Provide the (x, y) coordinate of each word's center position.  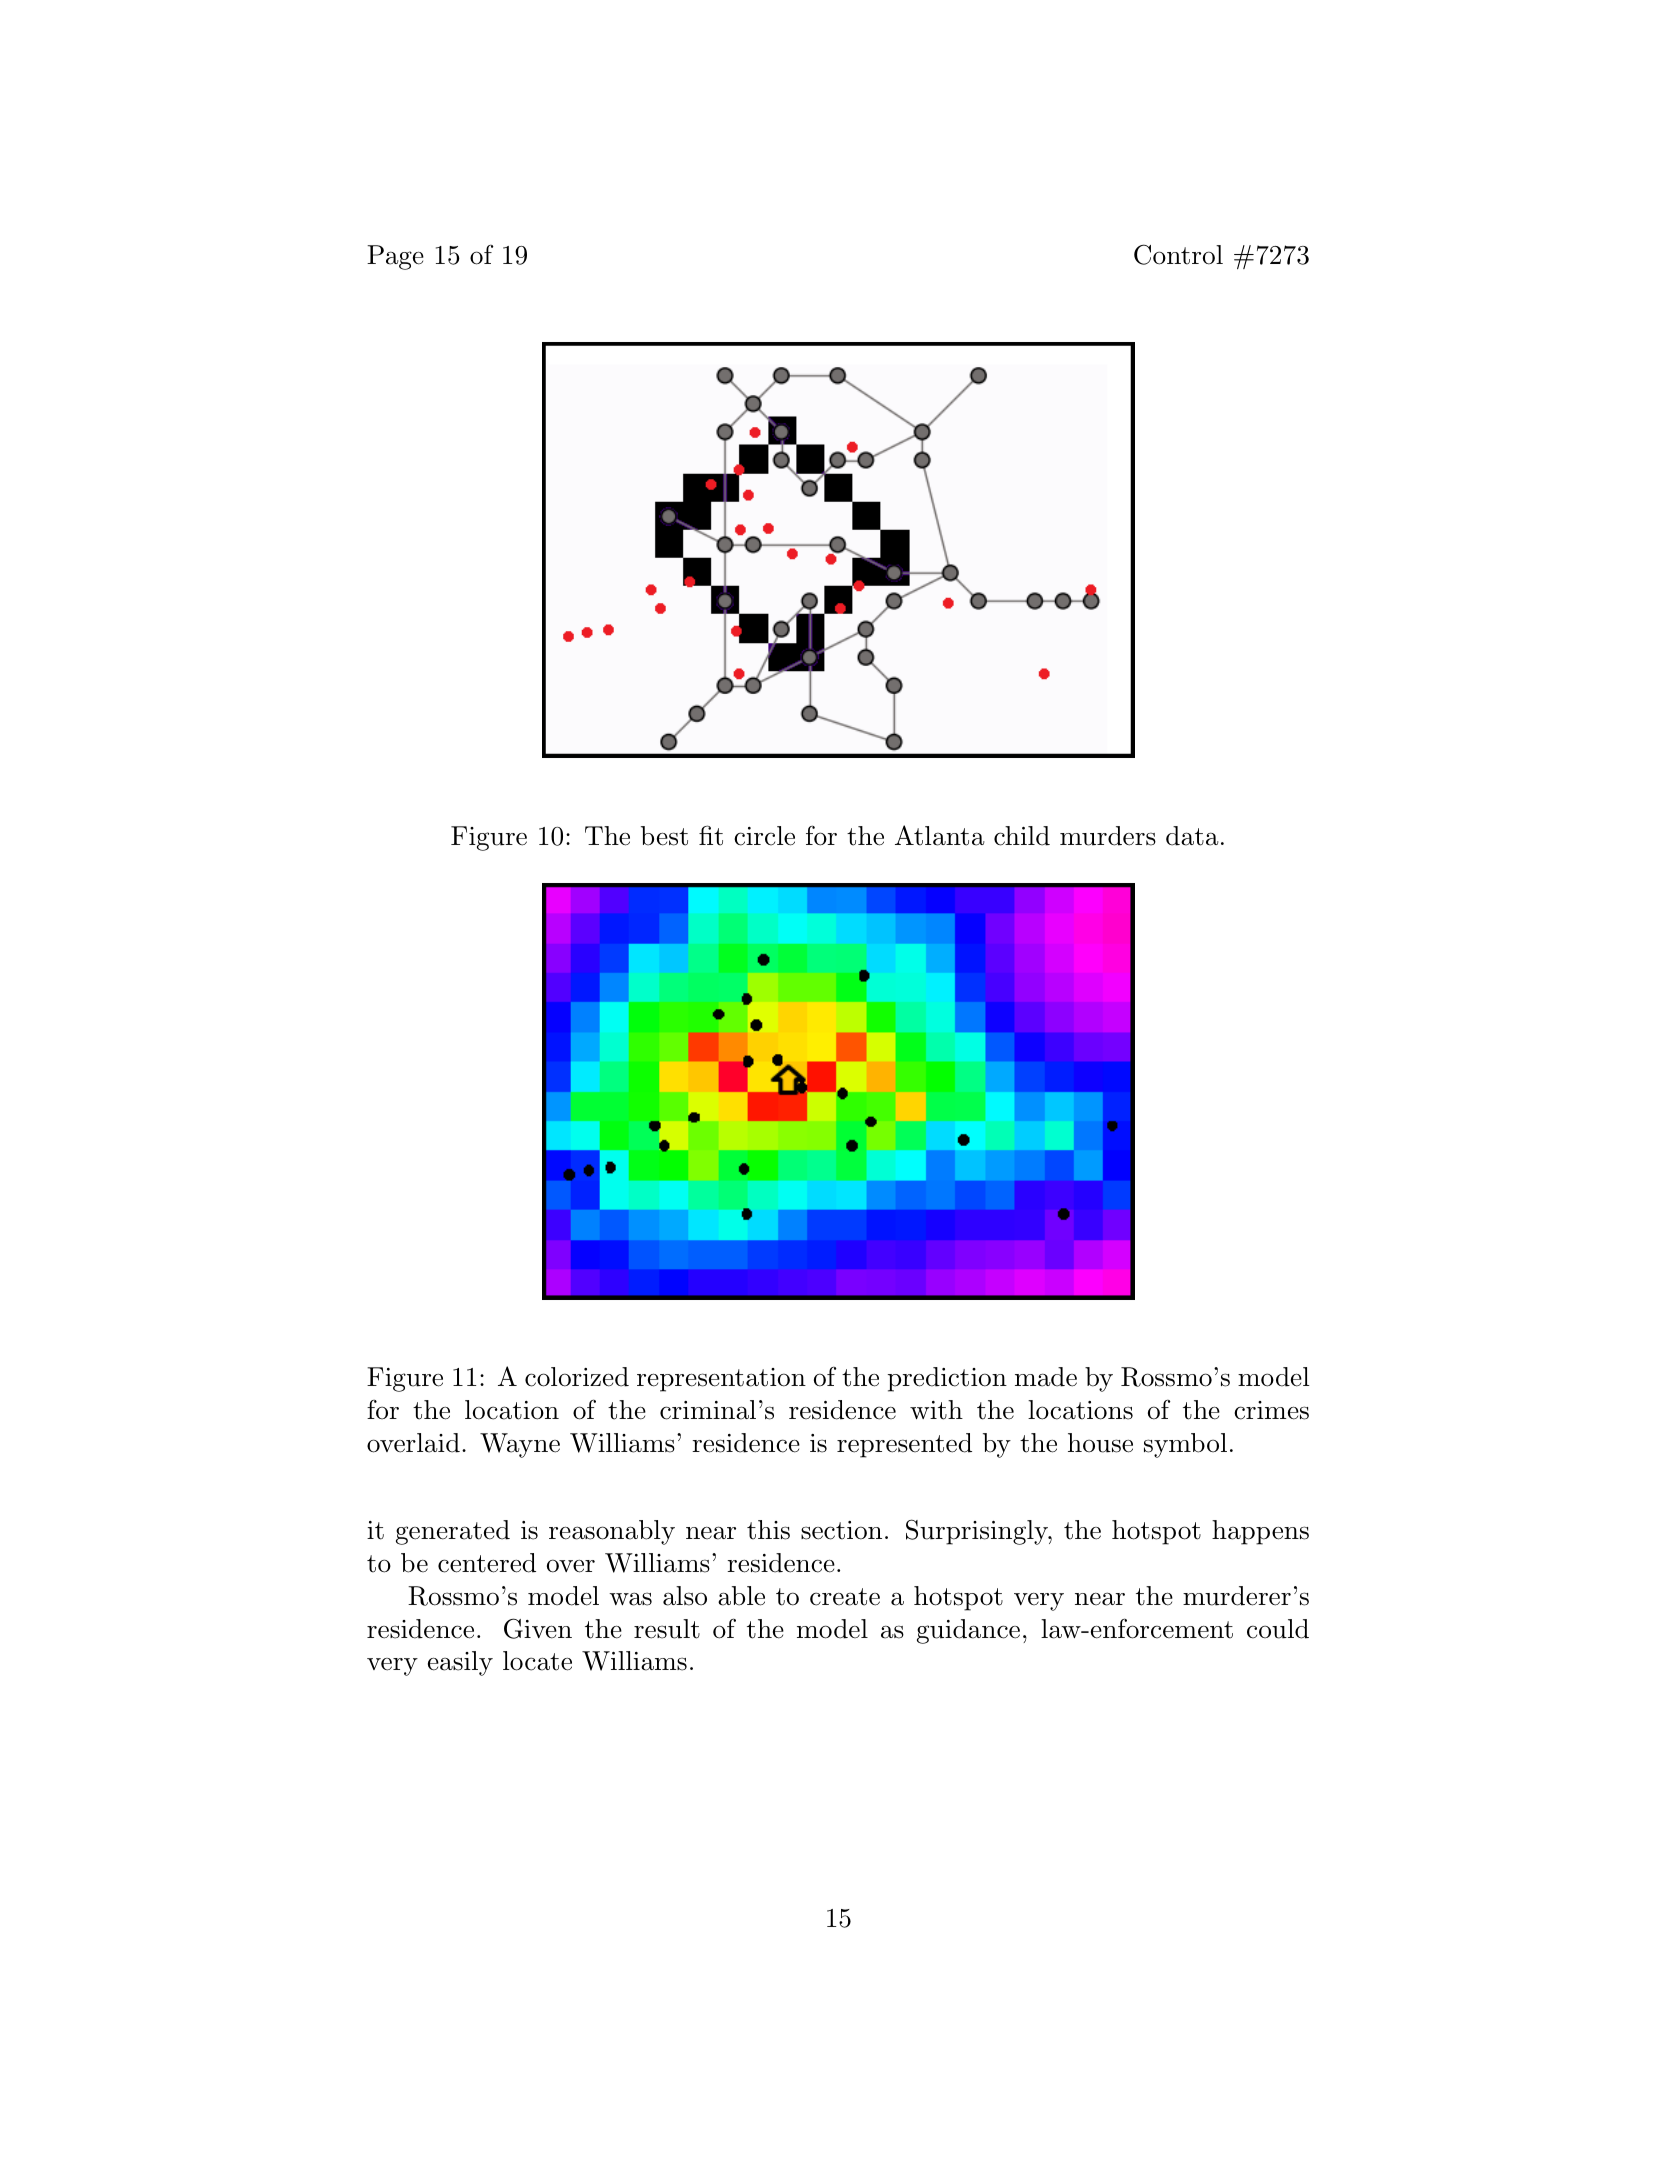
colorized (577, 1377)
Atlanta (940, 835)
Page (395, 257)
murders (1108, 836)
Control (1178, 254)
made (1046, 1377)
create (845, 1597)
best (664, 836)
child (1022, 836)
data (1192, 836)
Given (538, 1628)
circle (764, 836)
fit (711, 835)
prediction (947, 1379)
